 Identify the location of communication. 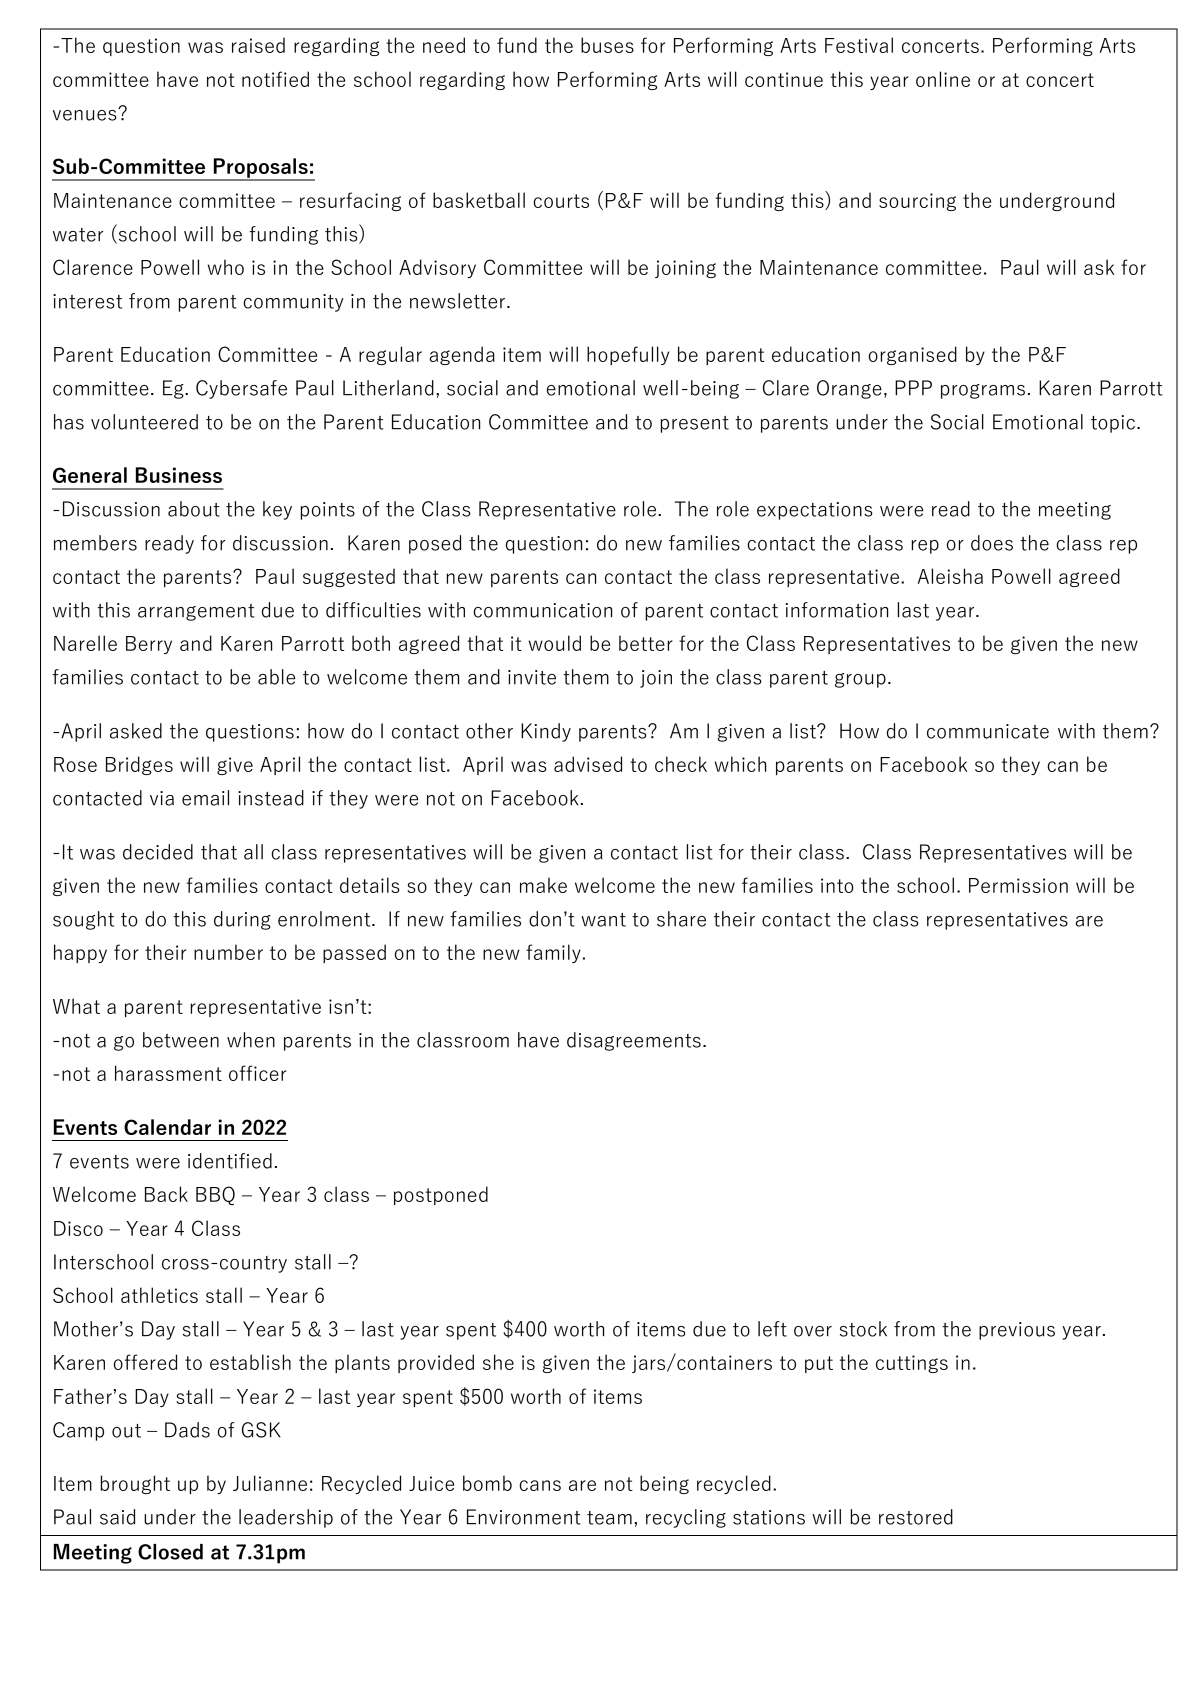
(542, 610).
